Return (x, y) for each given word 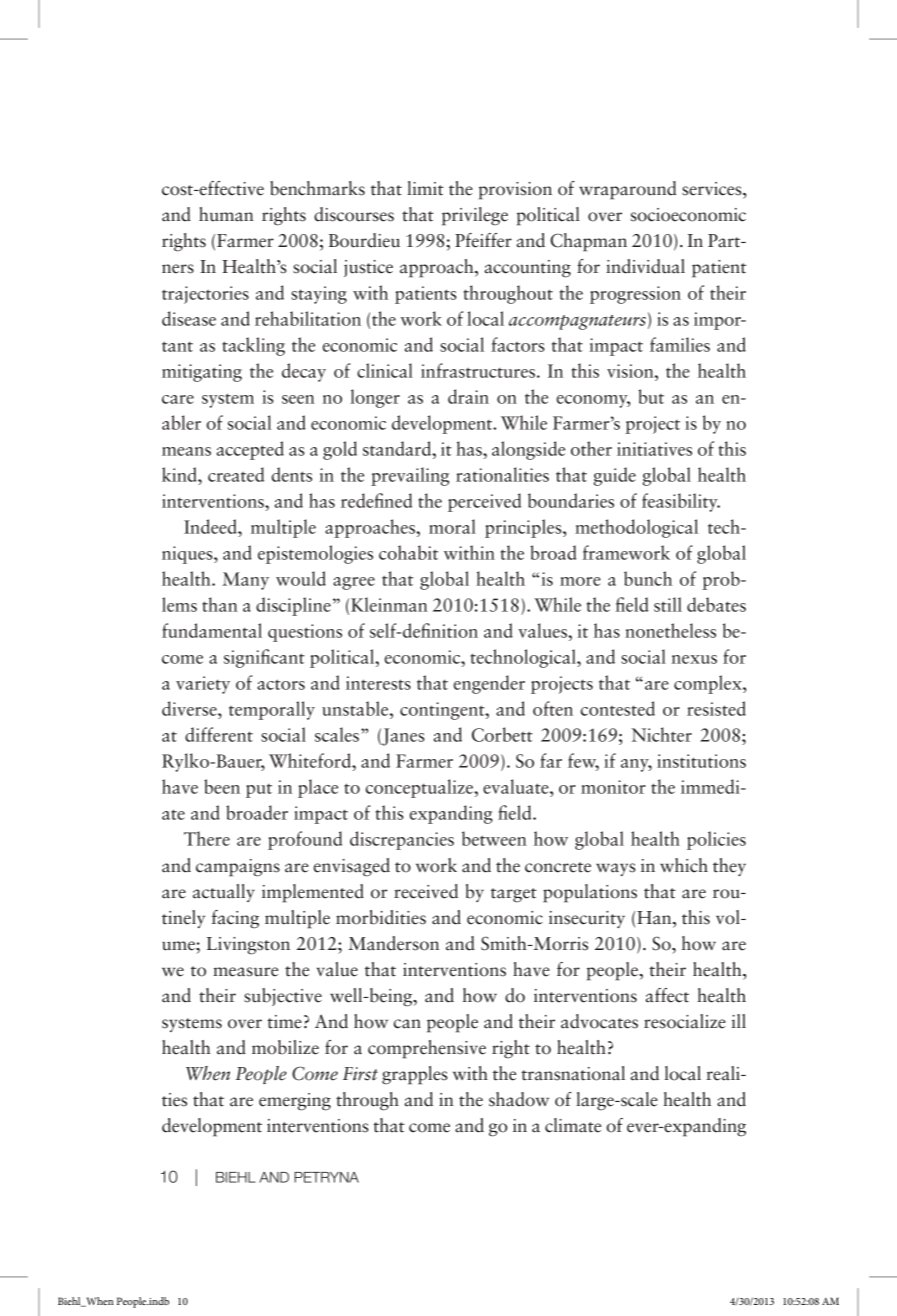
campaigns (238, 868)
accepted (250, 450)
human (226, 214)
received (426, 891)
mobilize (285, 1047)
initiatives (654, 449)
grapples (415, 1075)
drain (468, 396)
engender (489, 684)
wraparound (628, 190)
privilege (475, 216)
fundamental (212, 630)
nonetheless (670, 630)
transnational (573, 1073)
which (684, 865)
